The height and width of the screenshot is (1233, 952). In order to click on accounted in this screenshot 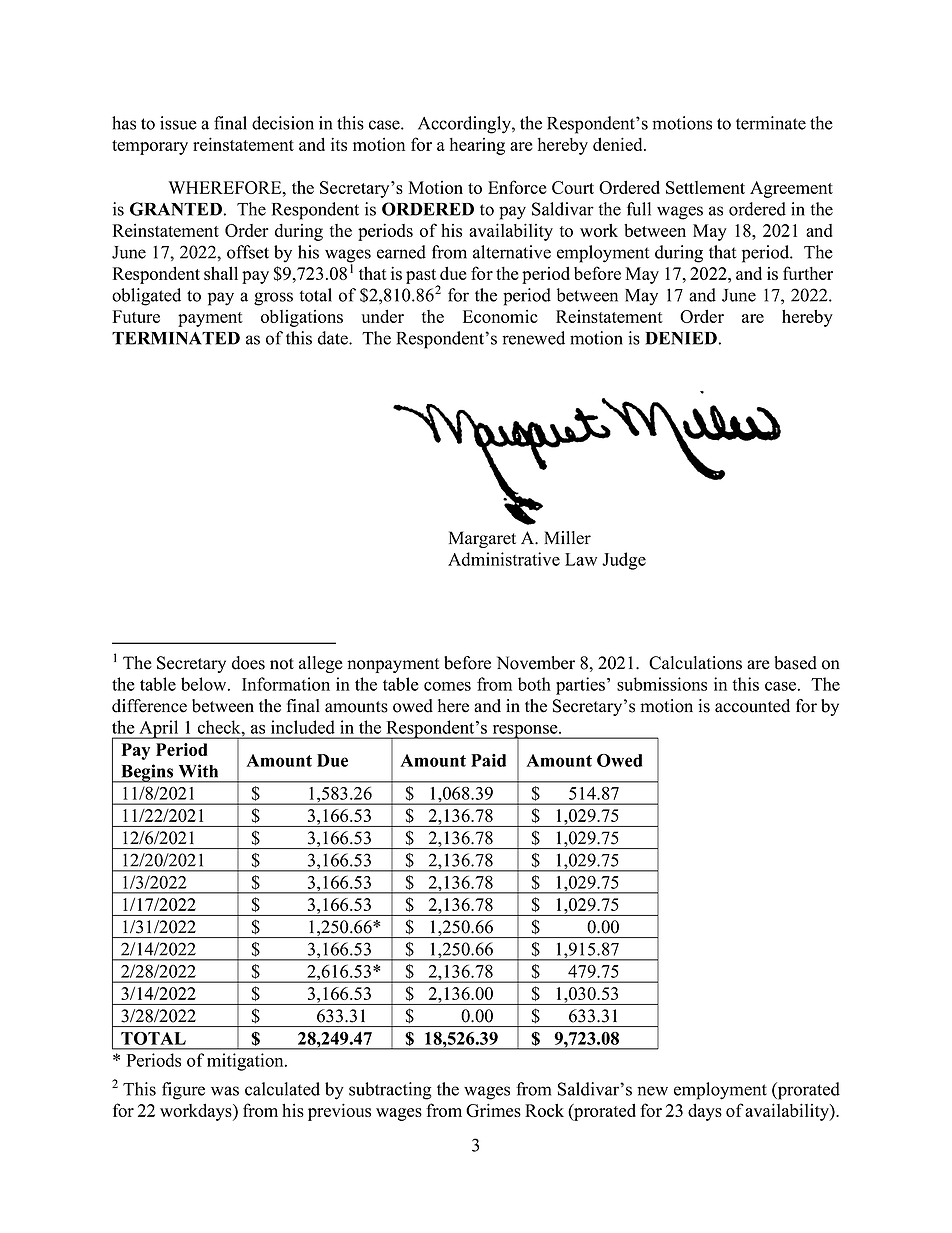, I will do `click(752, 706)`.
